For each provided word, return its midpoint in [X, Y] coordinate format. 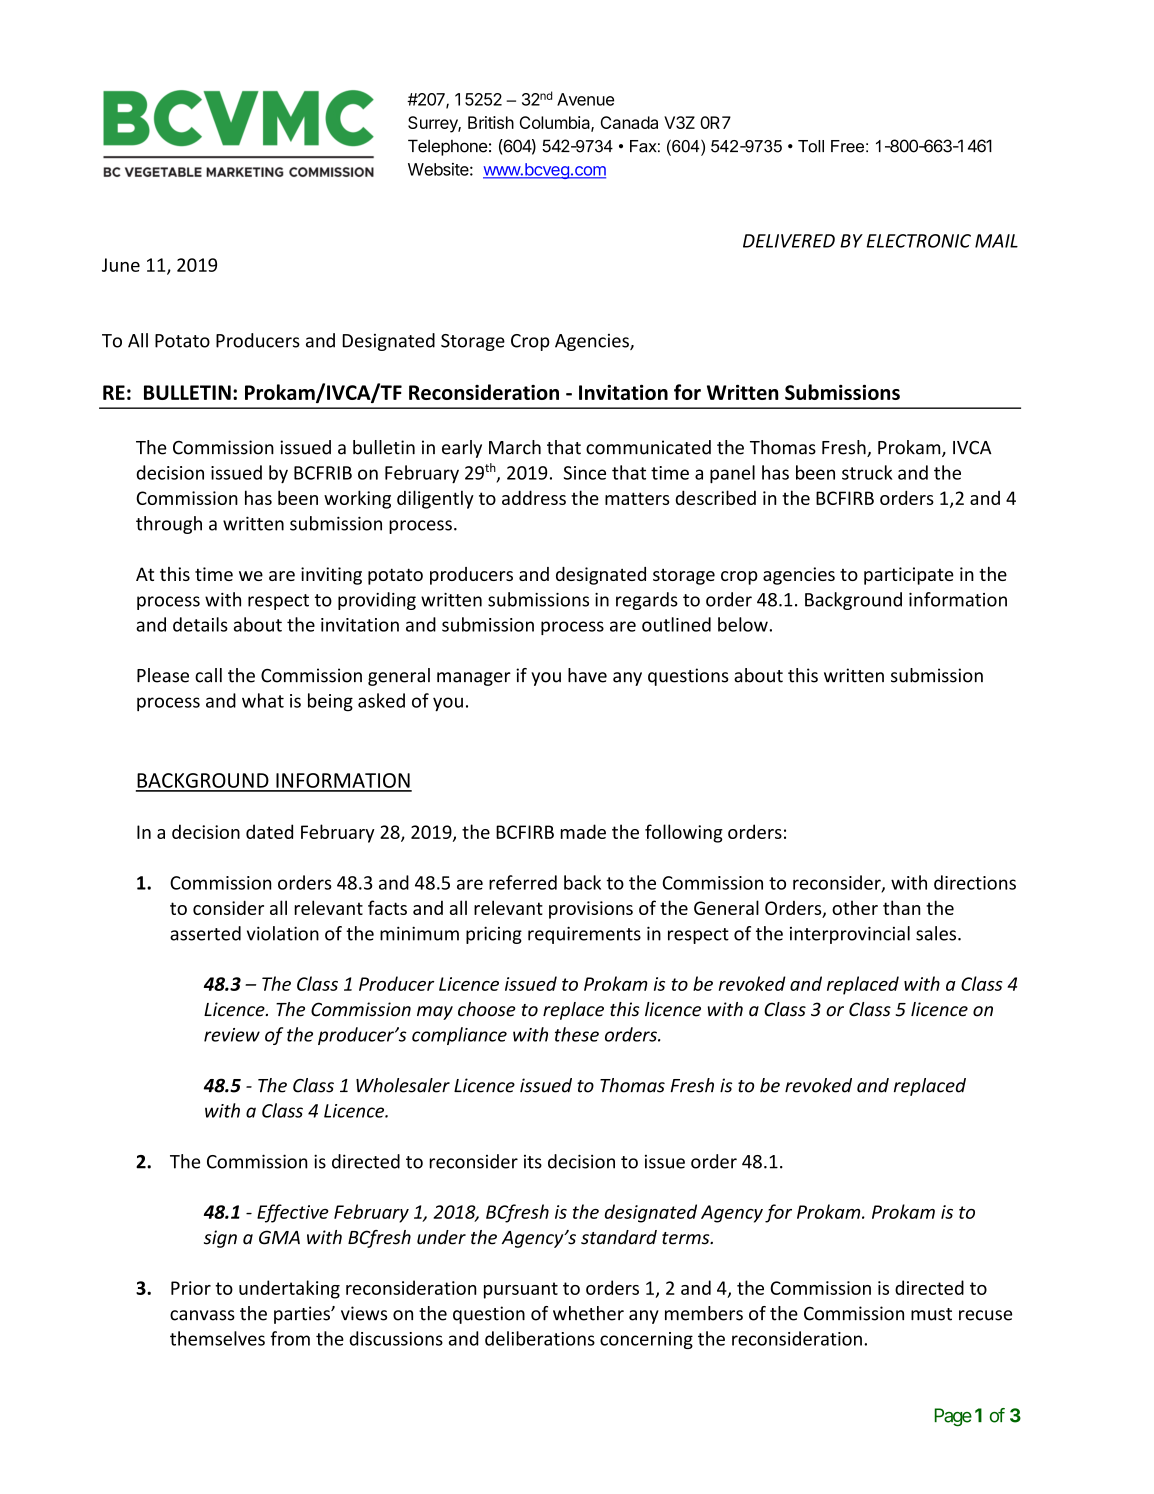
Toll [811, 146]
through [169, 525]
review [232, 1035]
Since [585, 473]
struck [867, 472]
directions [975, 882]
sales [937, 933]
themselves [217, 1338]
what [263, 700]
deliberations [540, 1338]
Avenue [585, 99]
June [121, 265]
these [577, 1034]
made [583, 831]
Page [953, 1417]
